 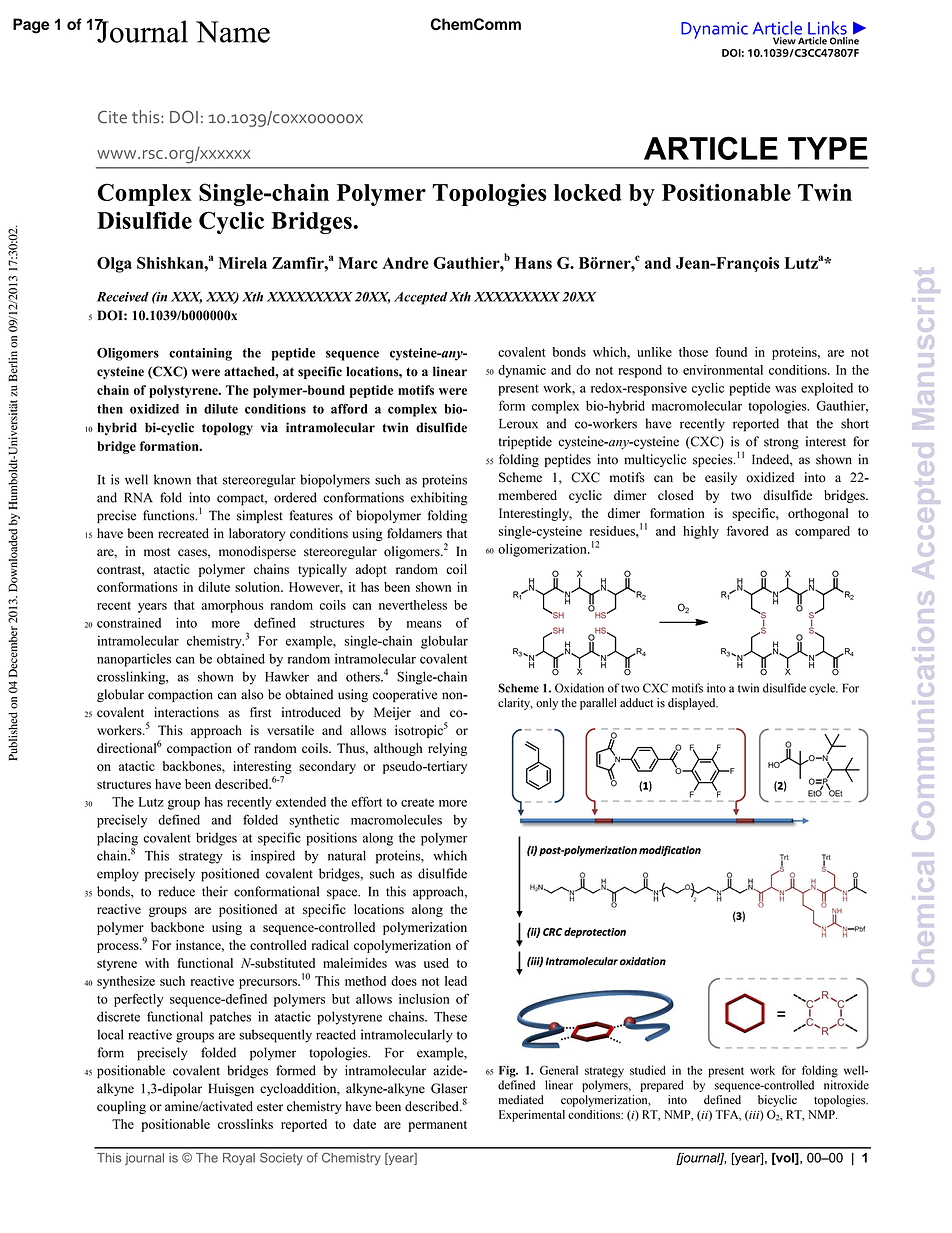 I want to click on Cite, so click(x=112, y=117).
